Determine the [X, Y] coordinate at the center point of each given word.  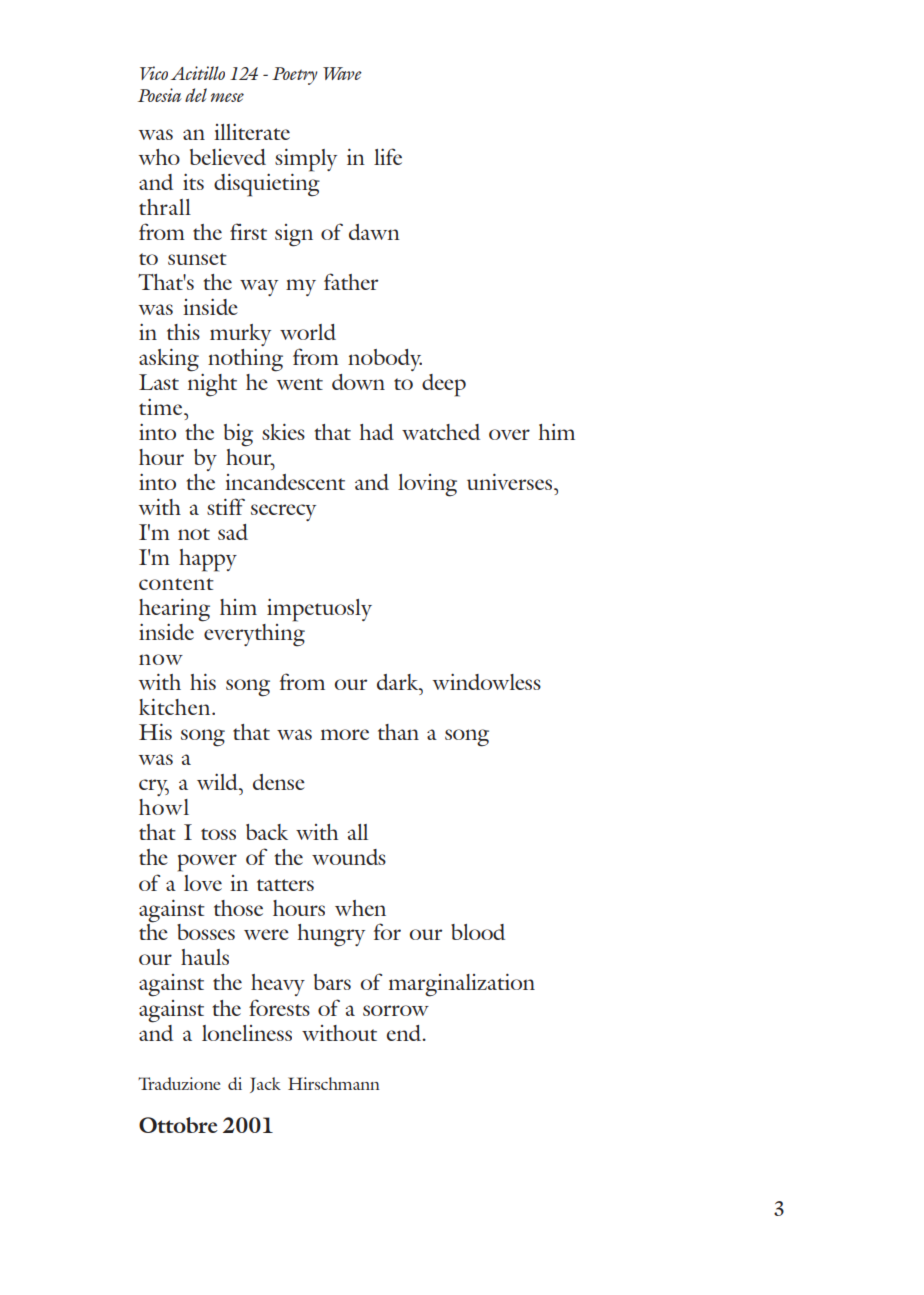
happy [208, 560]
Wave [342, 73]
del [196, 95]
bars [332, 982]
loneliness [247, 1033]
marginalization [462, 985]
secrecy [283, 512]
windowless [487, 681]
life [388, 156]
